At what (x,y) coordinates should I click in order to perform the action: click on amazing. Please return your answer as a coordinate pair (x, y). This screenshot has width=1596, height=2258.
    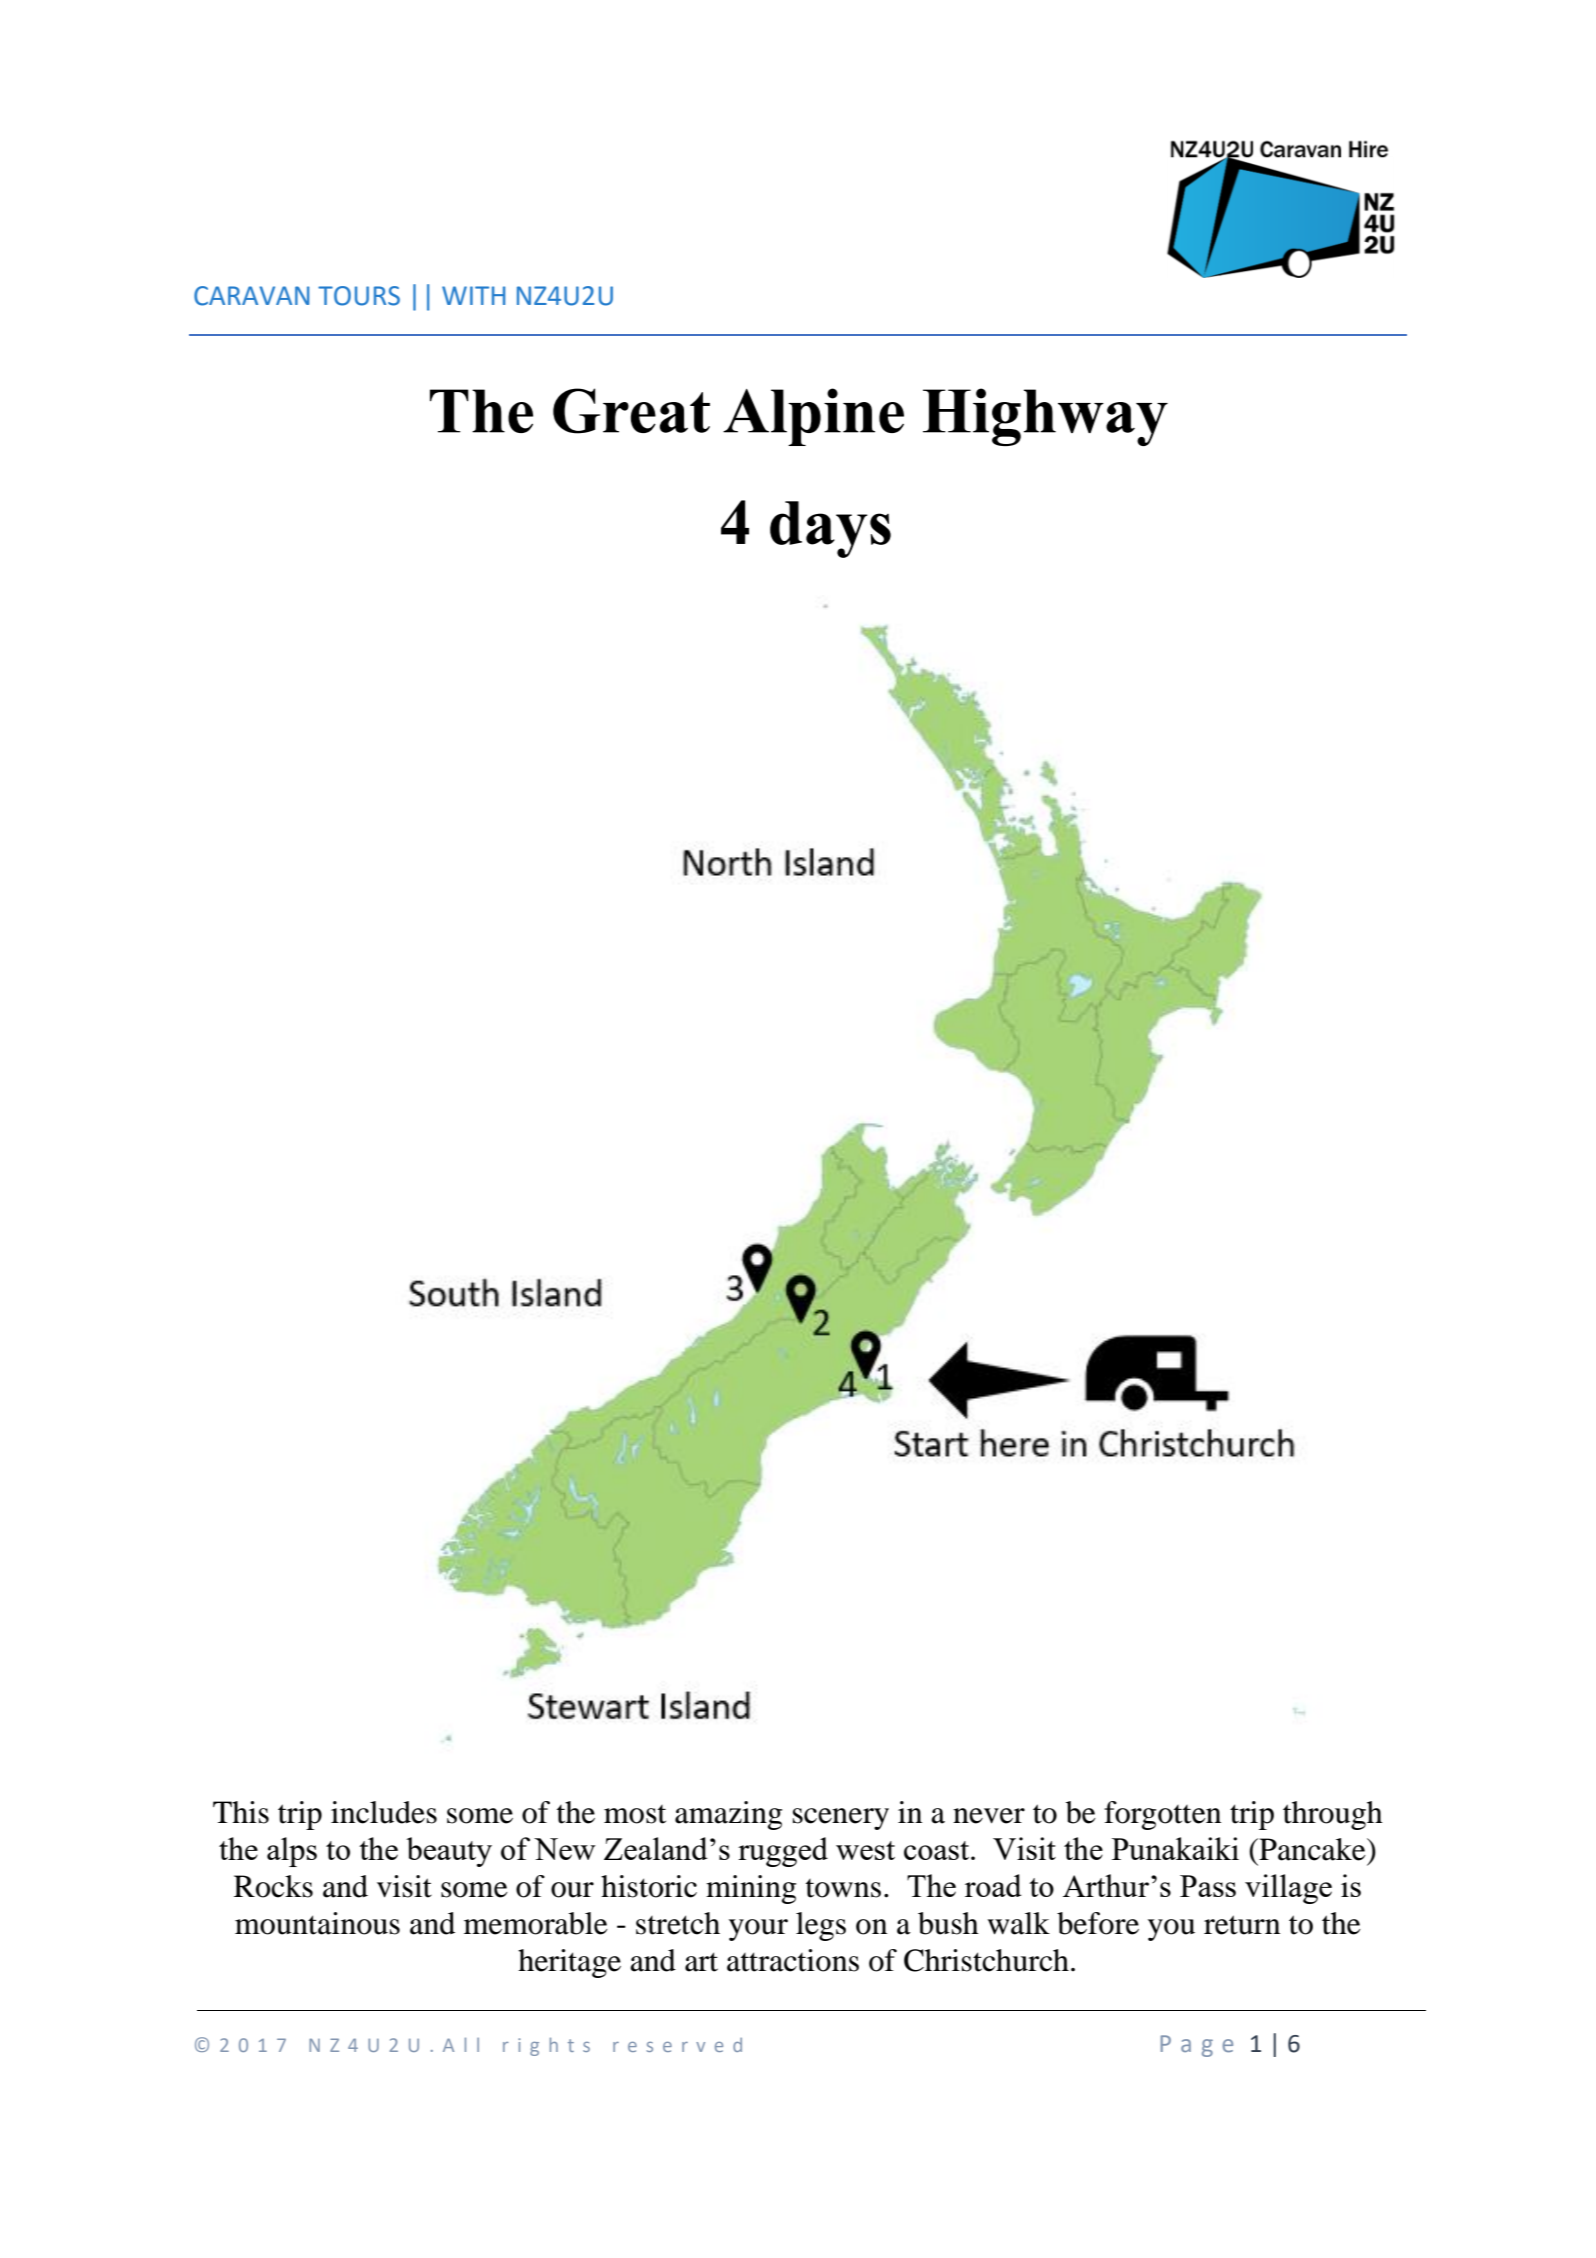
    Looking at the image, I should click on (728, 1815).
